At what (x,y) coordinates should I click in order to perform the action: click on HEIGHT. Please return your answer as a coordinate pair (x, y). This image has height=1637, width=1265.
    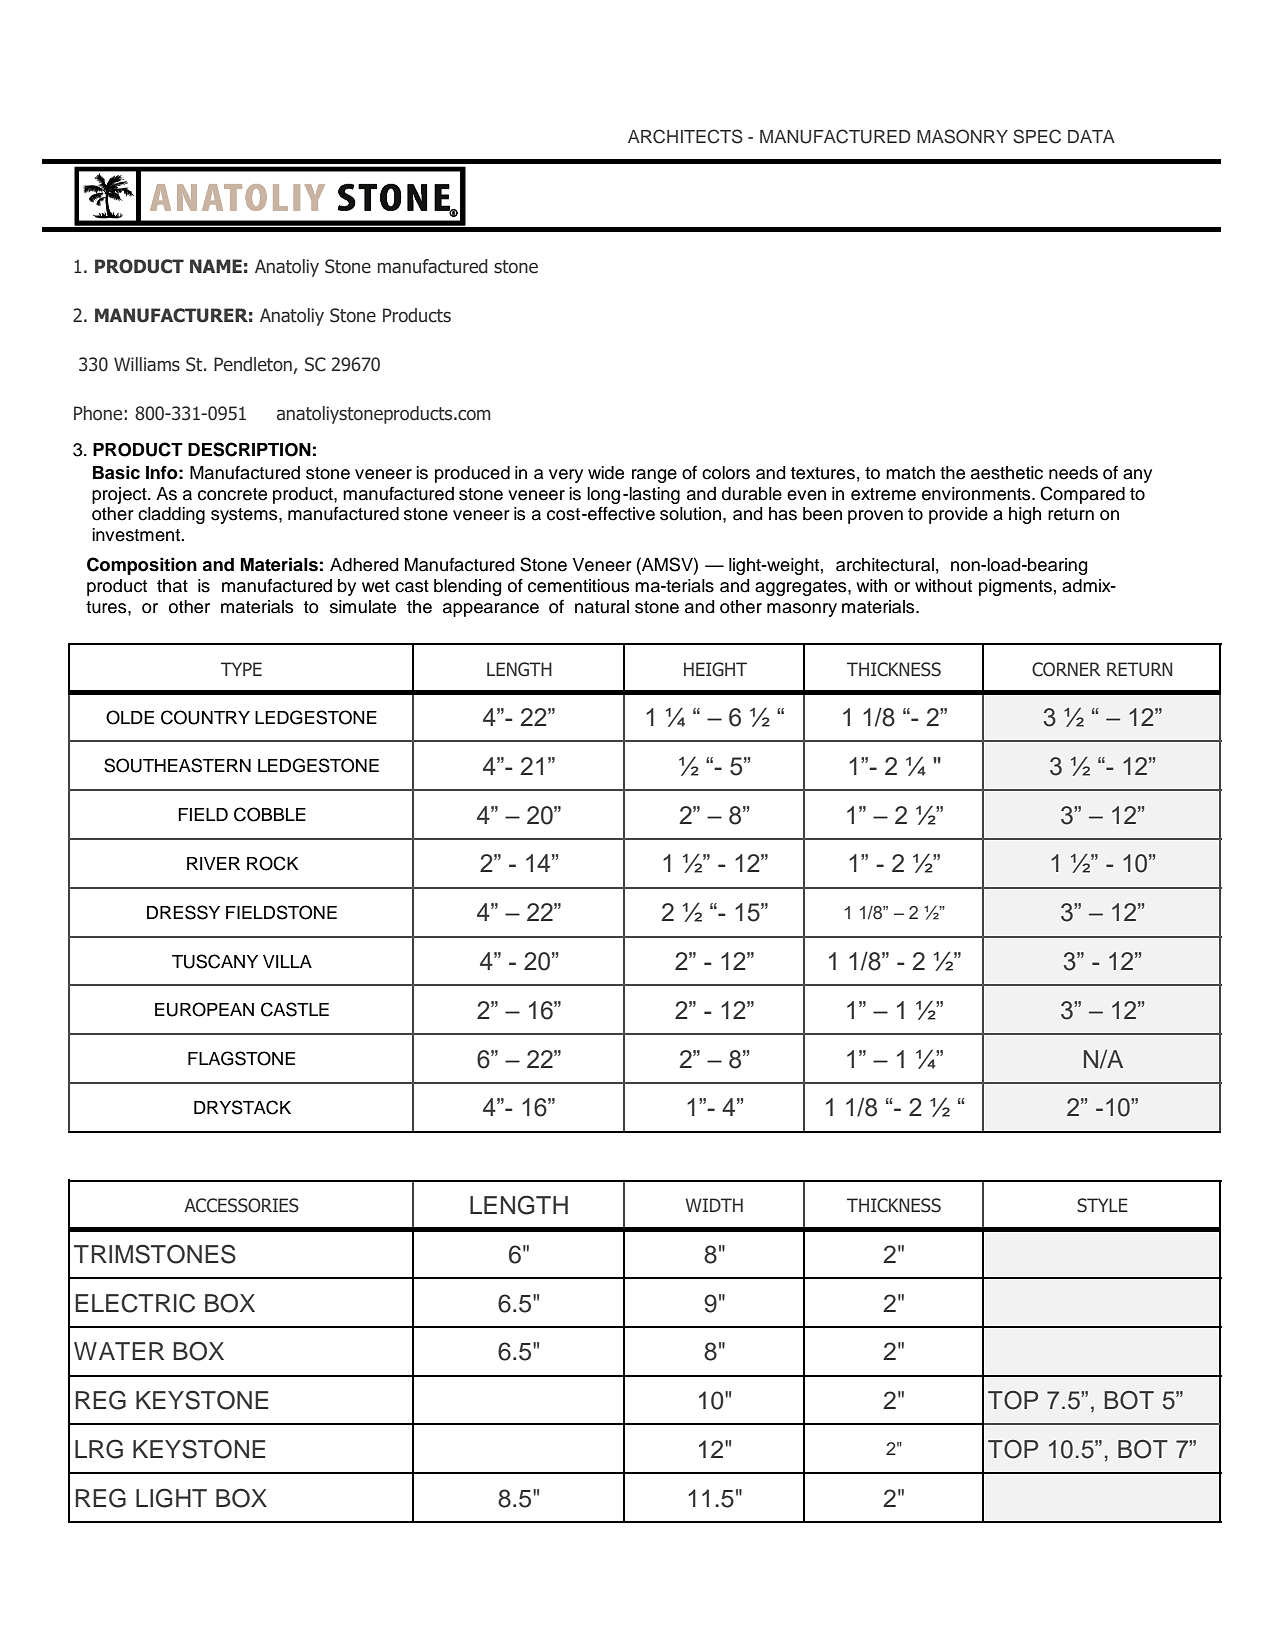
    Looking at the image, I should click on (715, 669).
